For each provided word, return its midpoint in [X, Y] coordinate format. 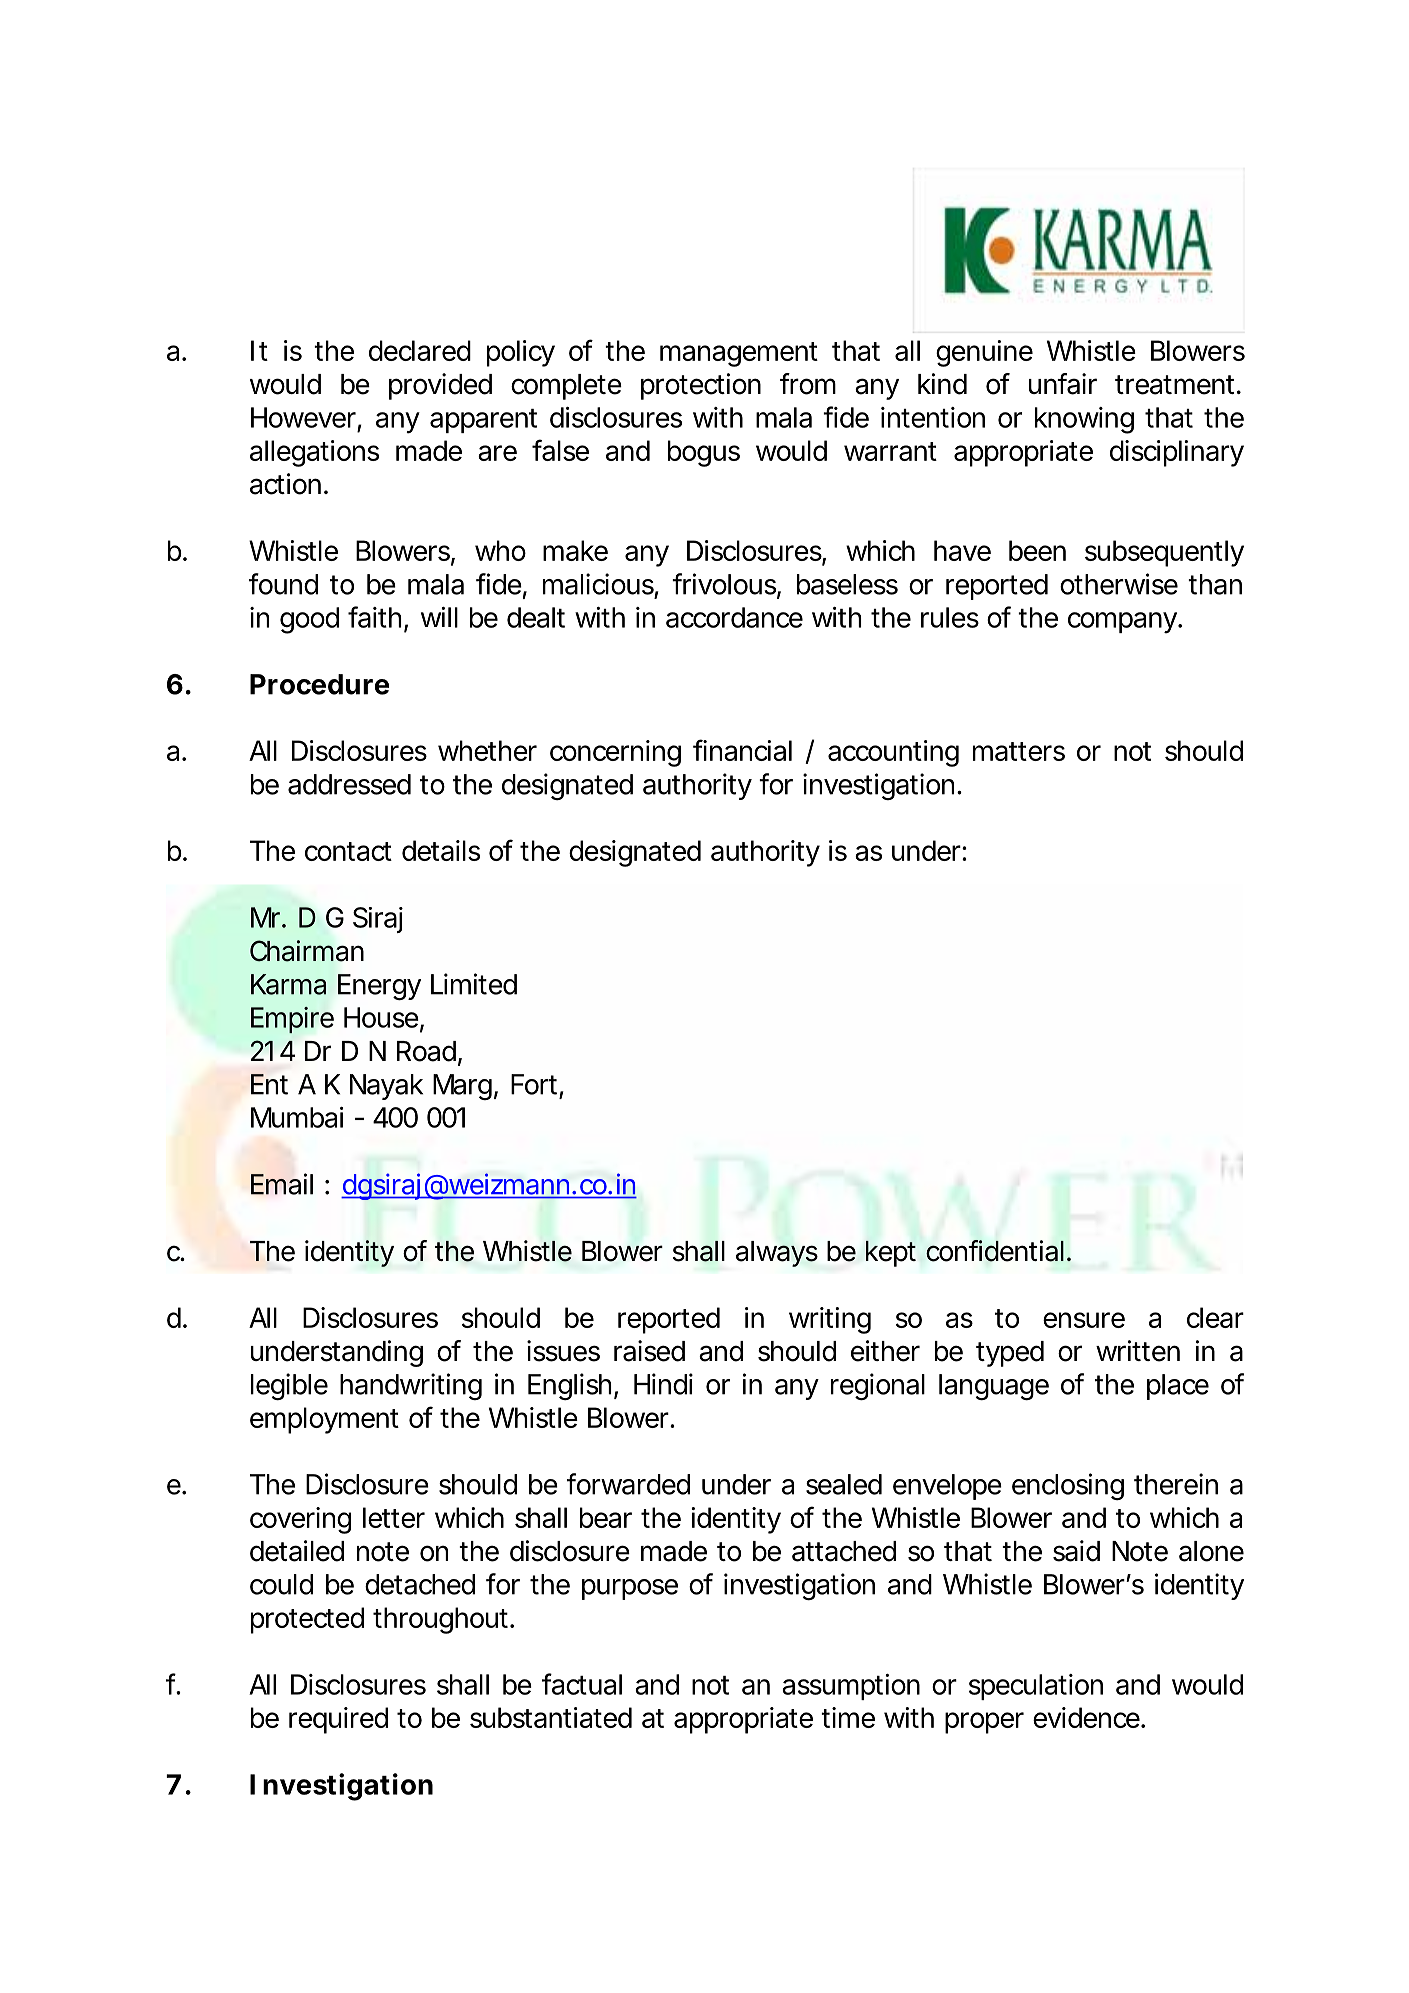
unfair [1063, 384]
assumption [851, 1687]
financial [742, 750]
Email [282, 1184]
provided [440, 386]
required [338, 1720]
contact [348, 851]
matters [1019, 751]
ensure [1084, 1320]
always [777, 1254]
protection [701, 386]
